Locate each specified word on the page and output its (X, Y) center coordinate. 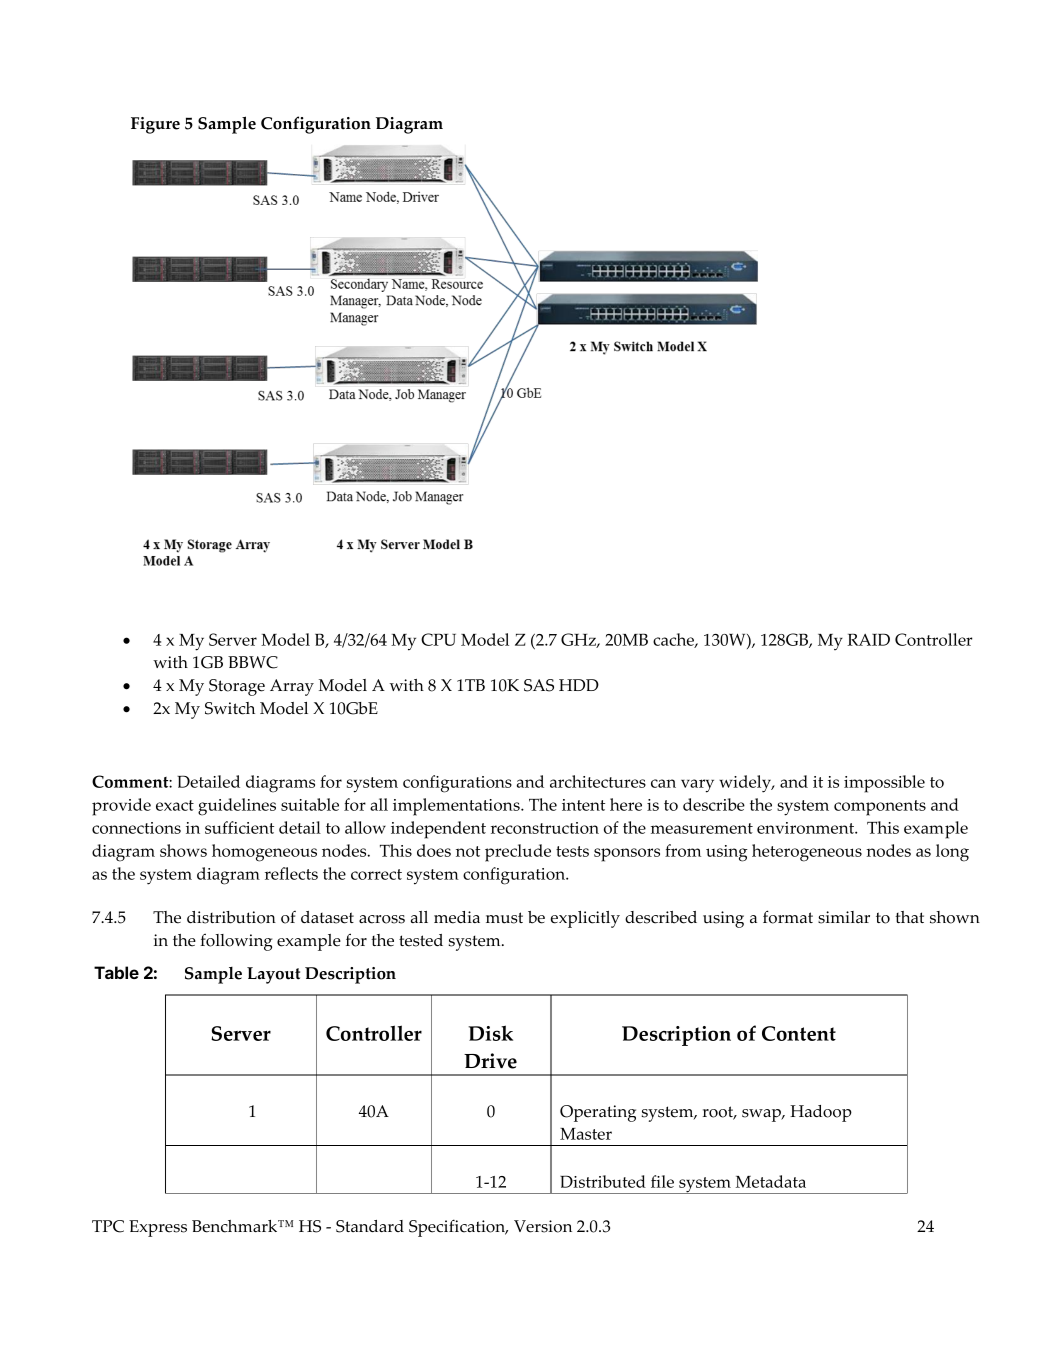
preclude (518, 853)
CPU (438, 639)
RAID (868, 639)
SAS (539, 685)
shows (183, 850)
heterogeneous (807, 853)
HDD (579, 685)
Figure (155, 125)
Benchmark (236, 1226)
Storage (237, 687)
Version (543, 1226)
